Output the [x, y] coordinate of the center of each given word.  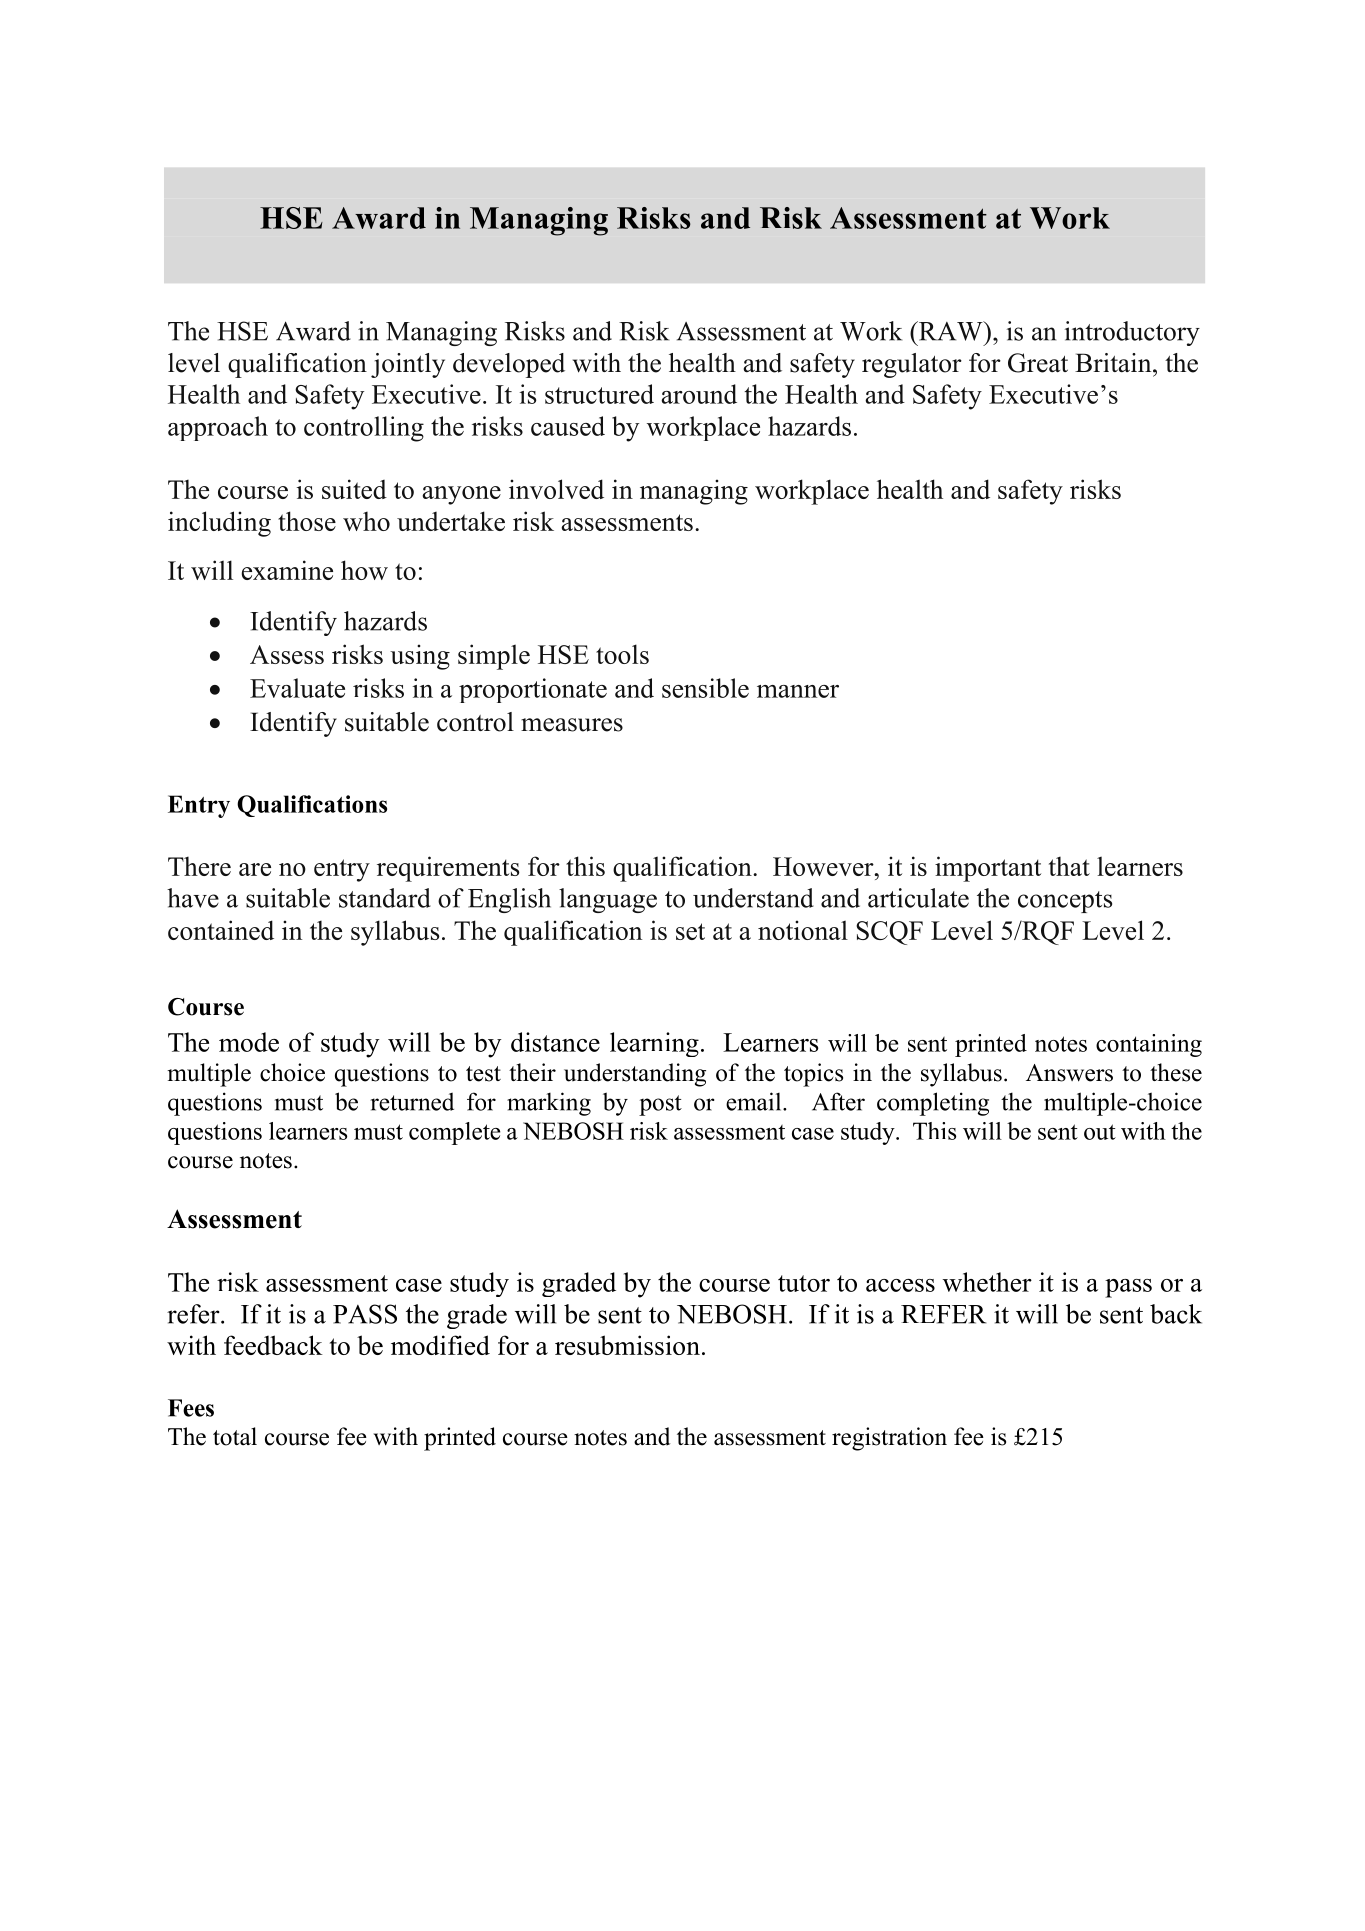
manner [798, 691]
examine [287, 570]
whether [987, 1282]
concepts [1065, 902]
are [255, 869]
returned [412, 1101]
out [1100, 1132]
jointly [408, 365]
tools [622, 654]
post [660, 1105]
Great [1038, 363]
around [699, 394]
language [608, 900]
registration [889, 1439]
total [235, 1436]
